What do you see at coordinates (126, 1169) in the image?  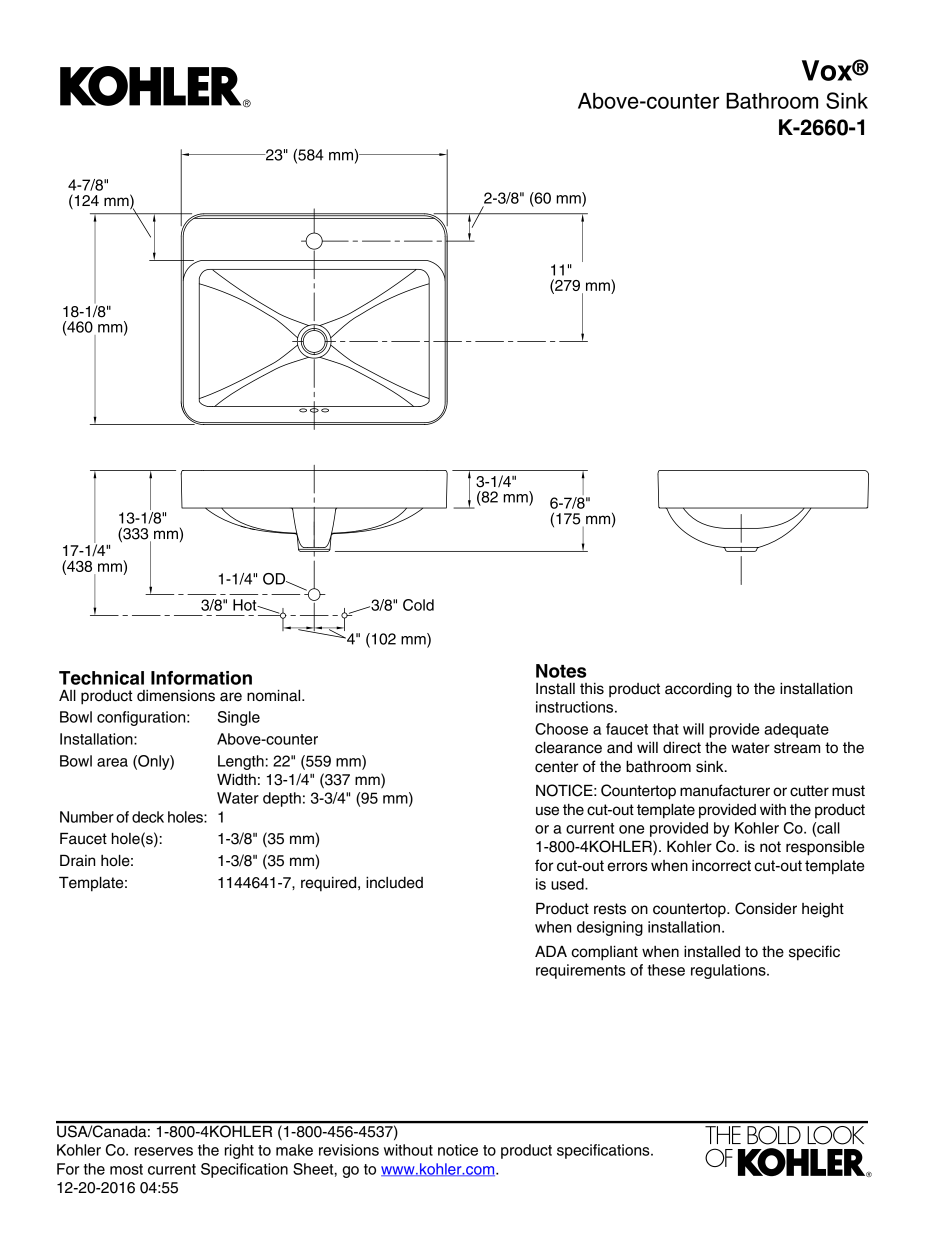 I see `most` at bounding box center [126, 1169].
